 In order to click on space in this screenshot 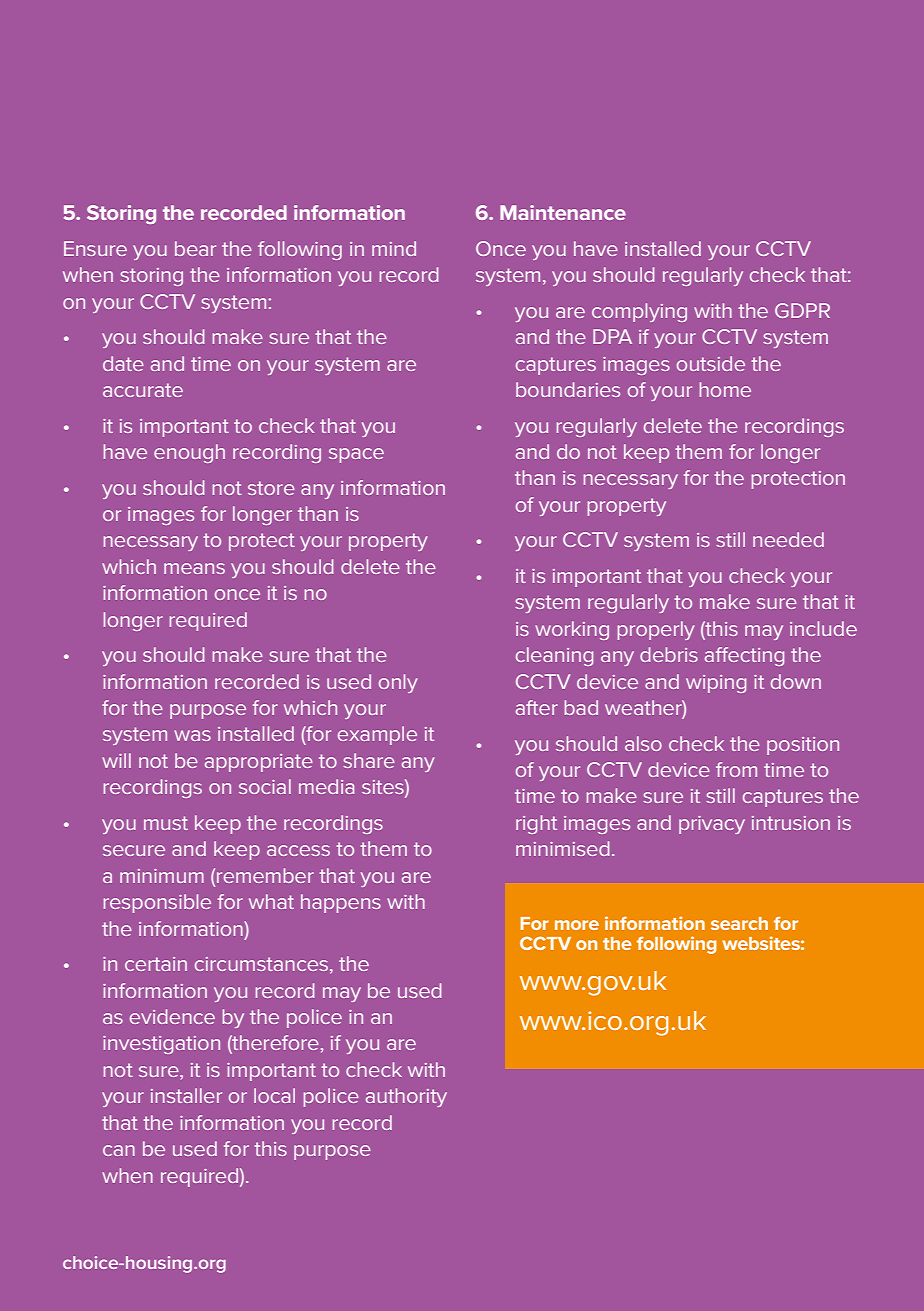, I will do `click(356, 455)`.
